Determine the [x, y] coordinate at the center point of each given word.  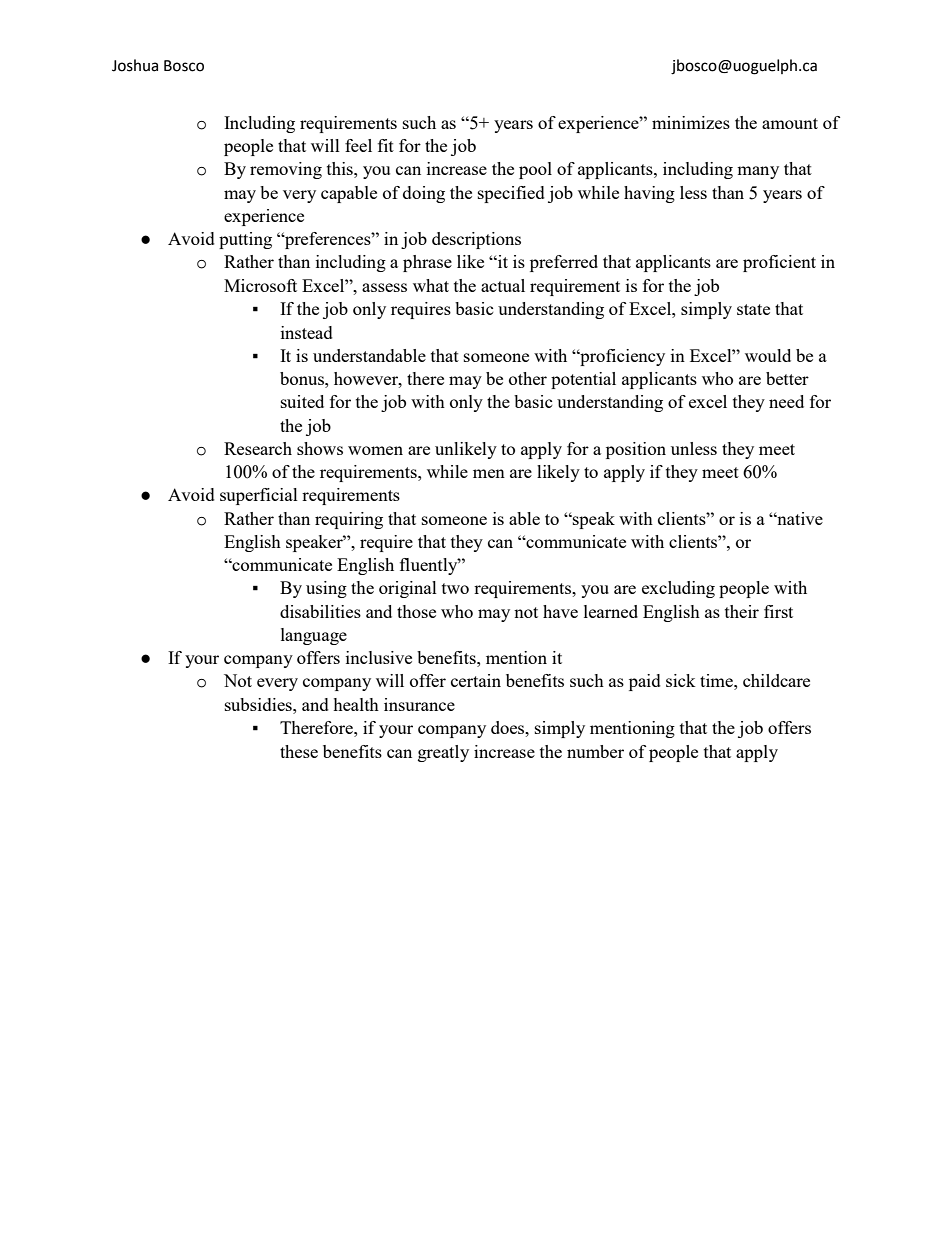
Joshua [135, 65]
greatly [443, 753]
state [753, 309]
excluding [678, 589]
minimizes [691, 122]
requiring [349, 520]
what [431, 285]
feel [358, 145]
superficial [259, 496]
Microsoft [260, 285]
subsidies [259, 704]
